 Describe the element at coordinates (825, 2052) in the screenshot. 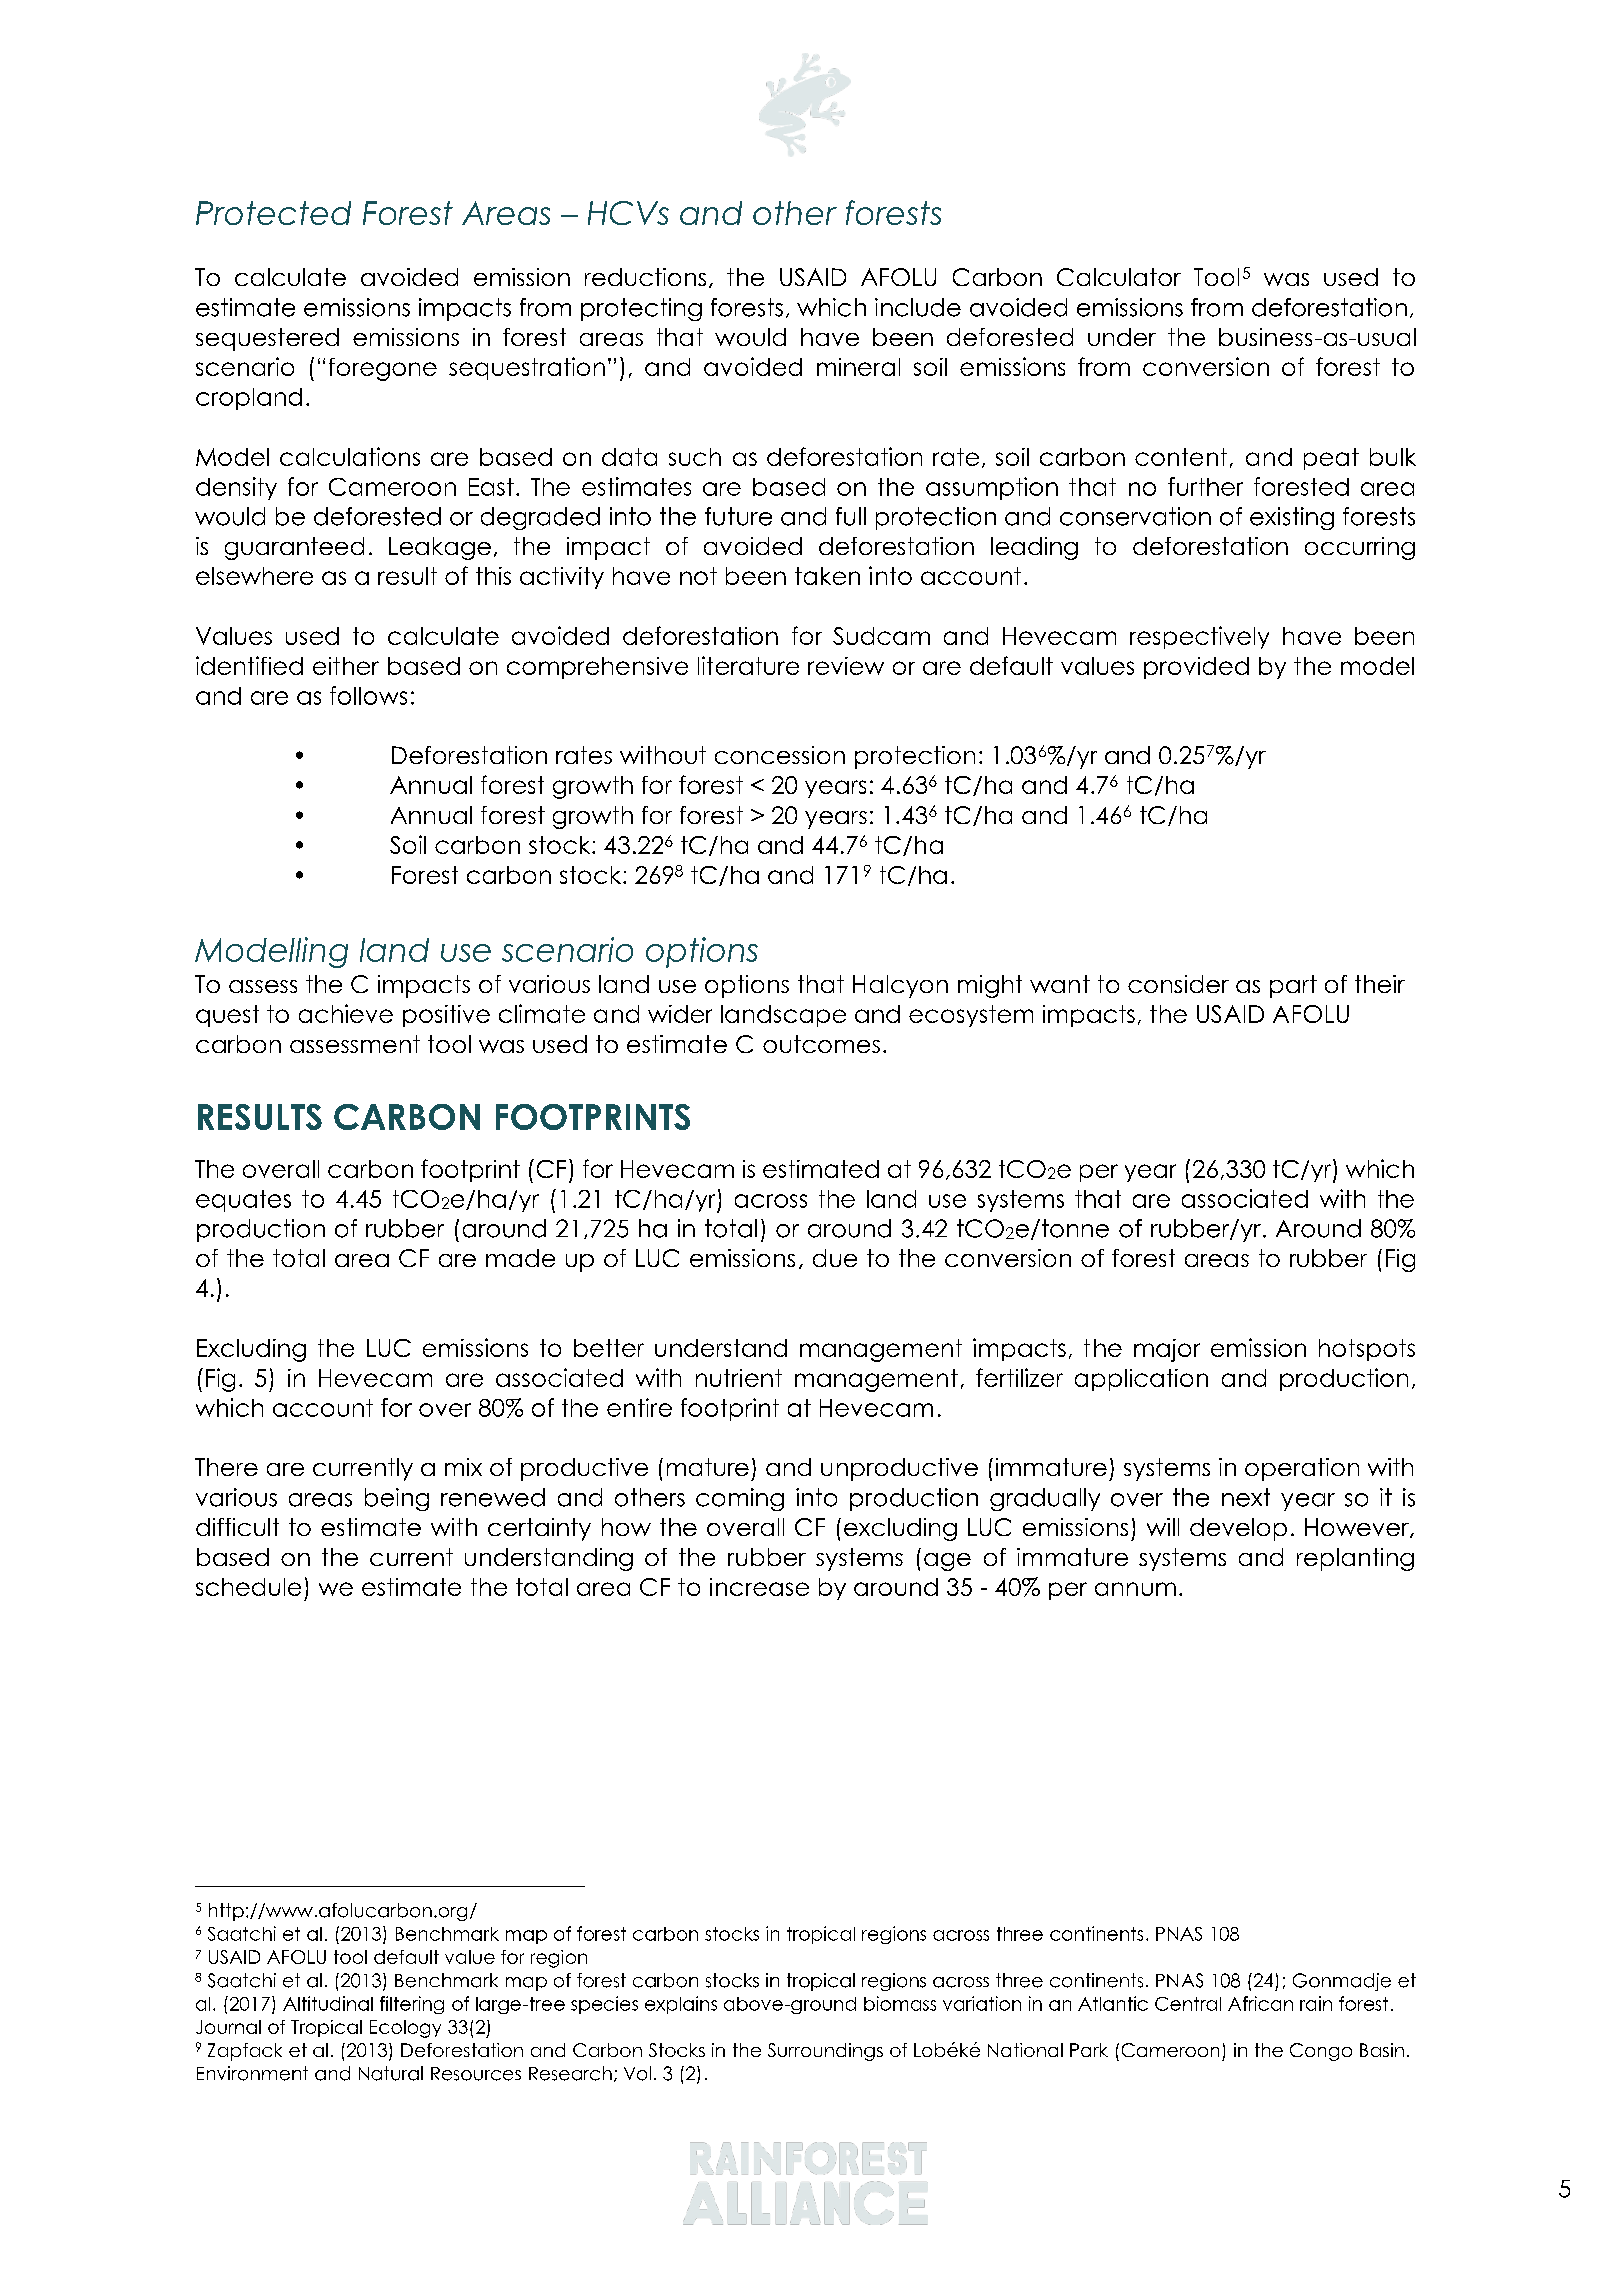

I see `Surroundings` at that location.
